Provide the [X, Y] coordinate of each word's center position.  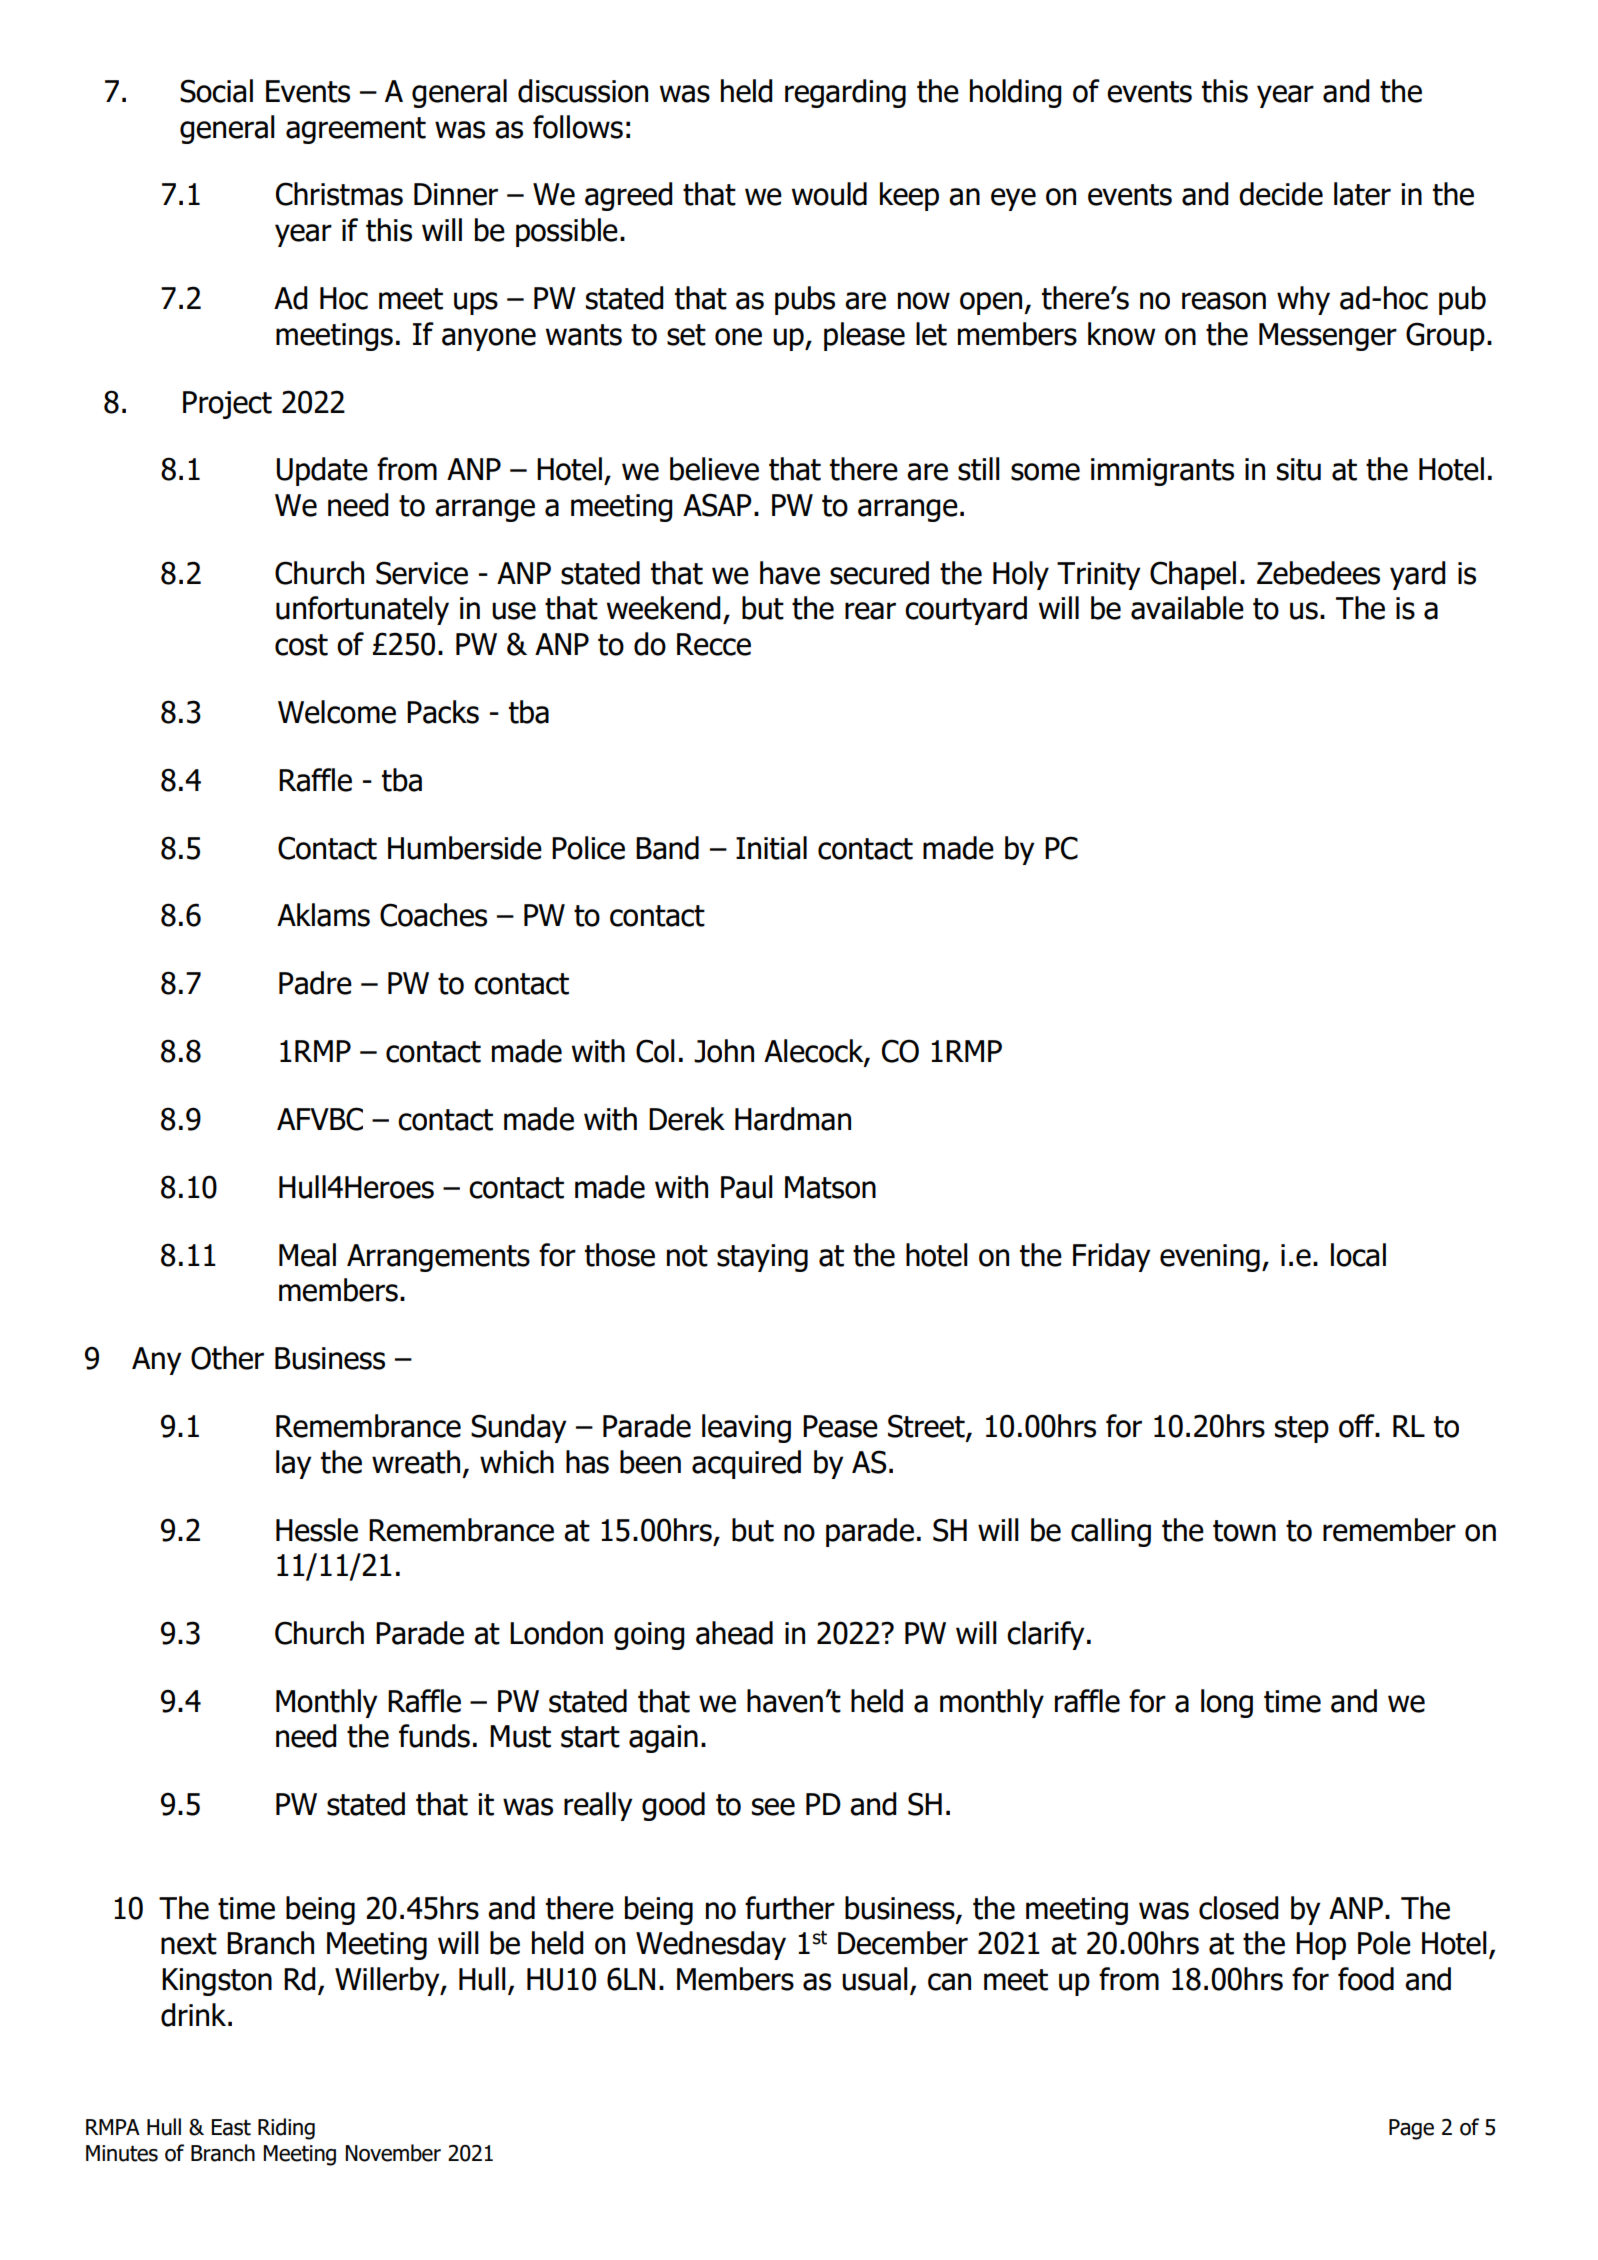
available [1187, 608]
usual [875, 1979]
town [1244, 1531]
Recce [714, 644]
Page [1411, 2129]
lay [294, 1464]
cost [301, 645]
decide [1281, 194]
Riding [286, 2129]
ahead [734, 1633]
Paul [747, 1187]
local [1358, 1255]
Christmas [339, 194]
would [829, 194]
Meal [307, 1255]
